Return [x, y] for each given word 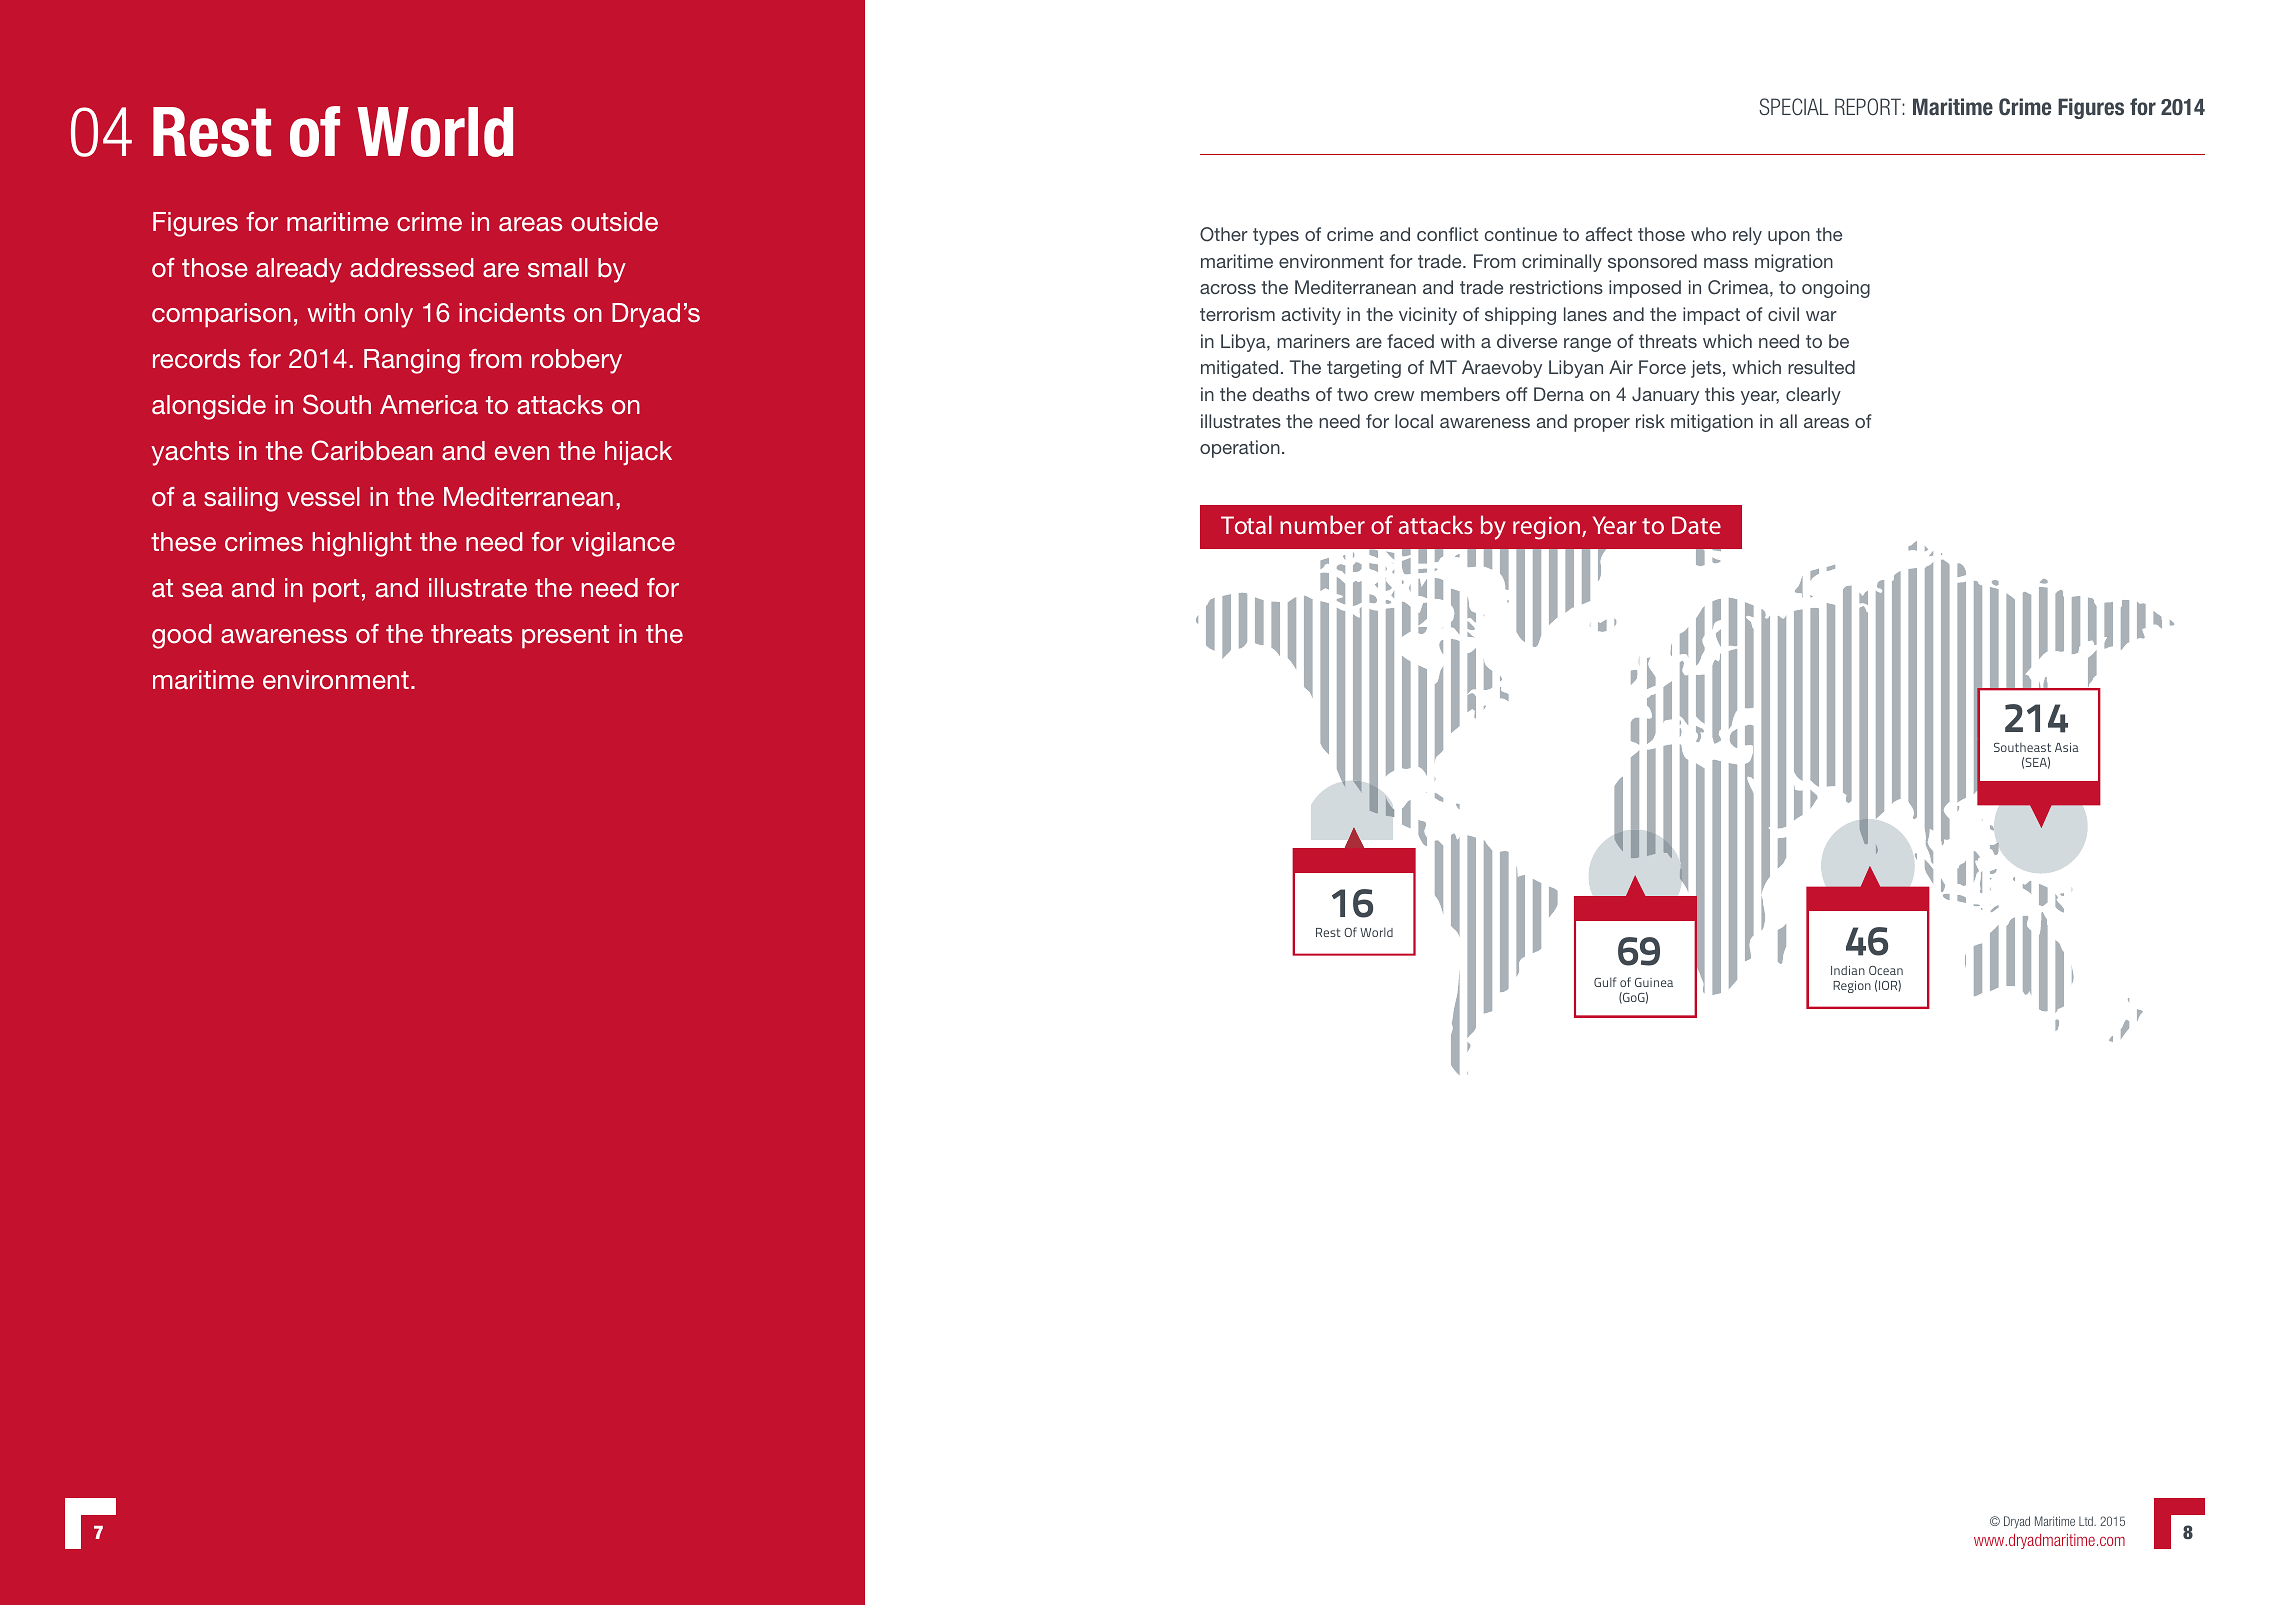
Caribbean [372, 450]
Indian [1848, 970]
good [182, 636]
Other [1224, 234]
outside [614, 222]
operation [1240, 449]
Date [1696, 525]
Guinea [1654, 982]
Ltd [2087, 1521]
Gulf [1605, 982]
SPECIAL [1793, 106]
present [565, 636]
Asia [2067, 747]
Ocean [1886, 970]
